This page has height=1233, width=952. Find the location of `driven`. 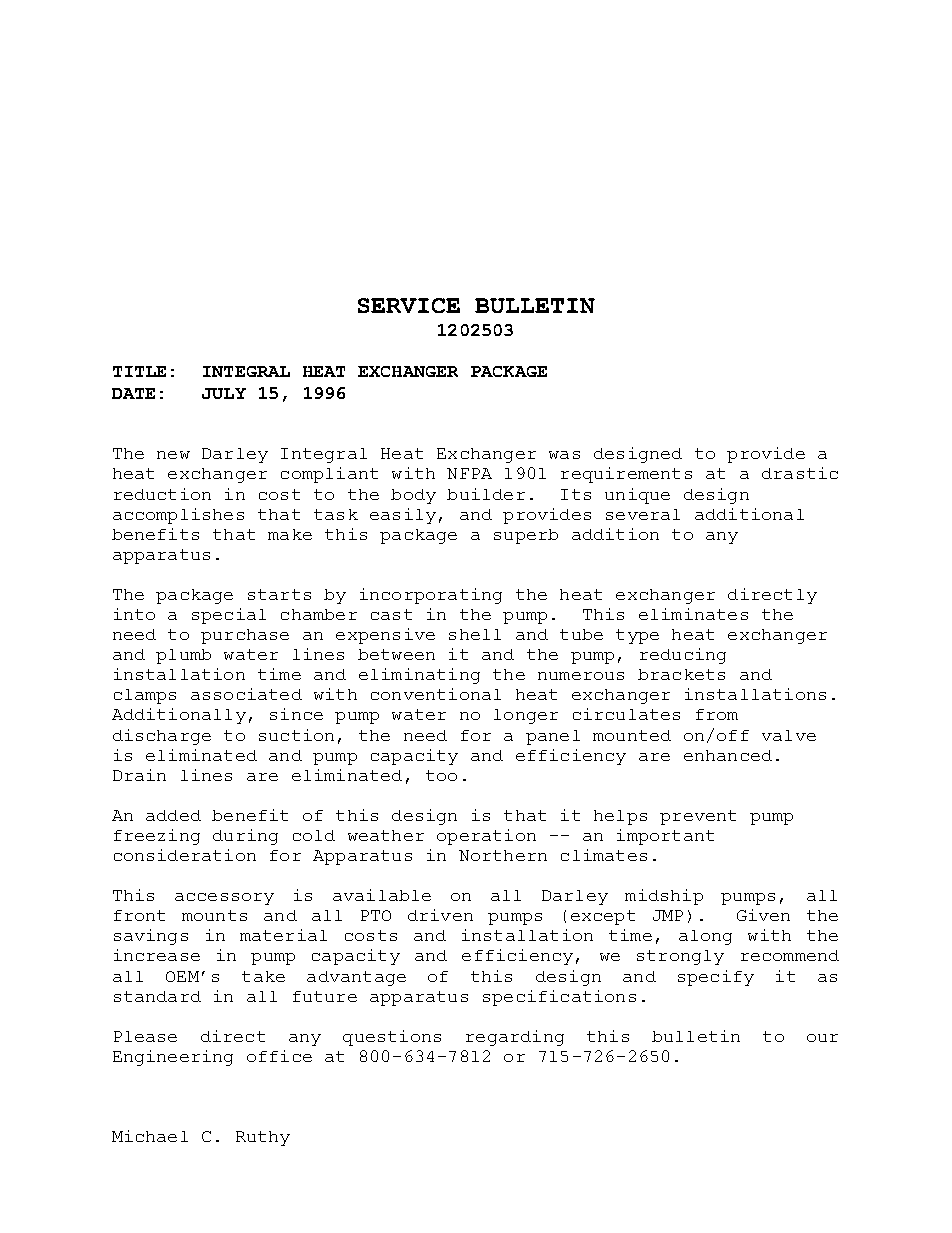

driven is located at coordinates (440, 915).
